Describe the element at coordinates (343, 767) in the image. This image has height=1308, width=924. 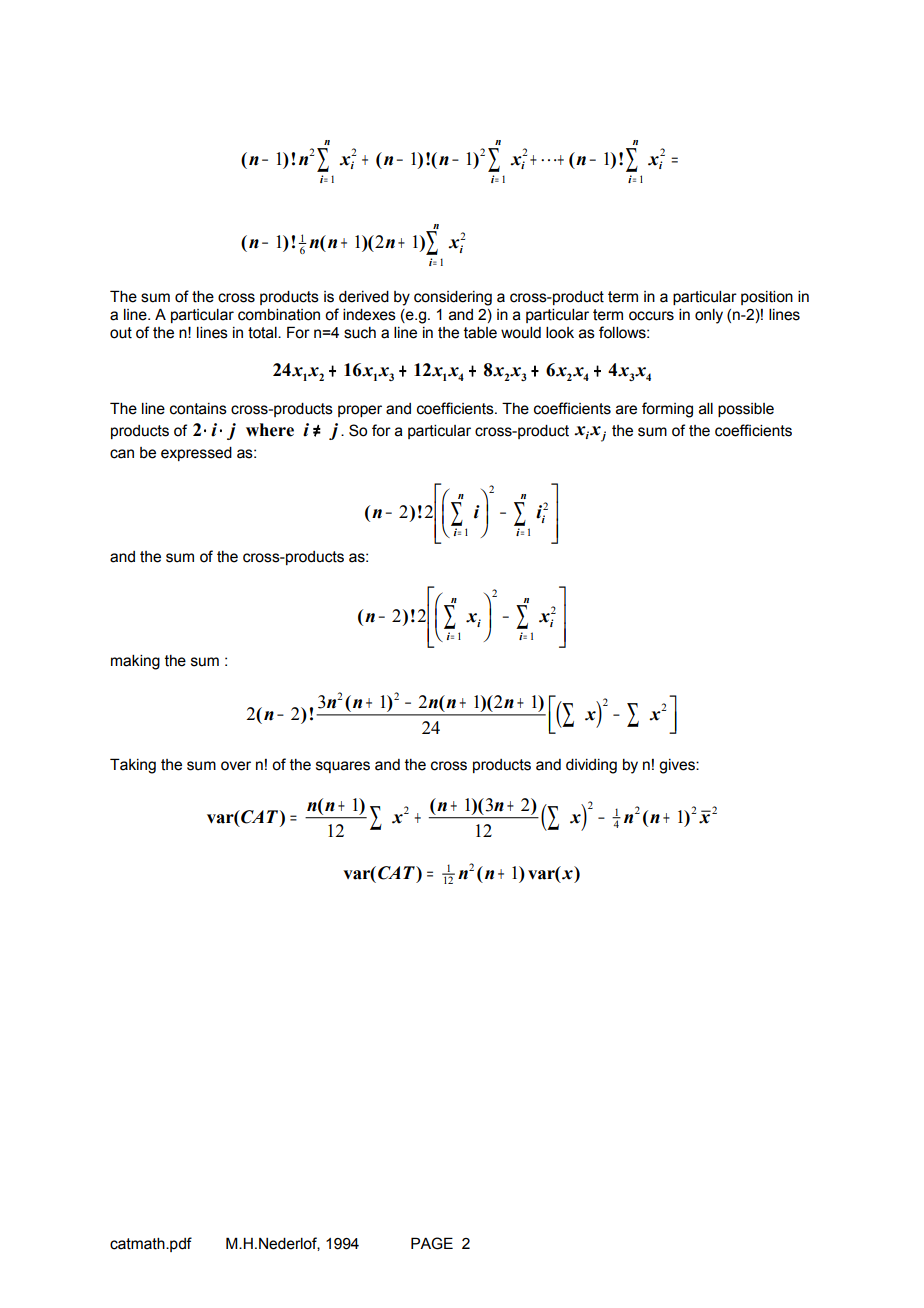
I see `squares` at that location.
